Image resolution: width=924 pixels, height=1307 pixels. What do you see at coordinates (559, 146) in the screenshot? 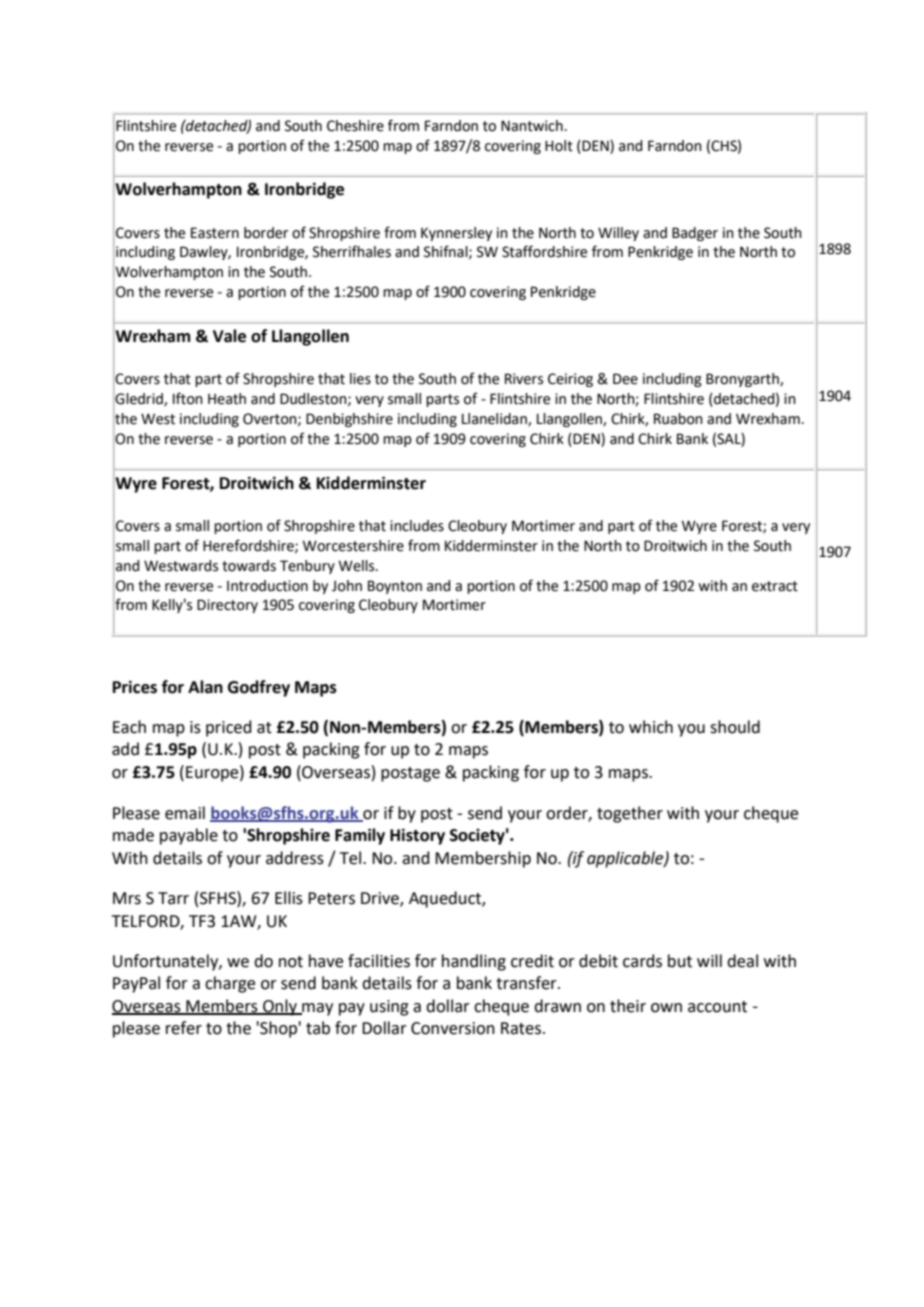
I see `Holt` at bounding box center [559, 146].
